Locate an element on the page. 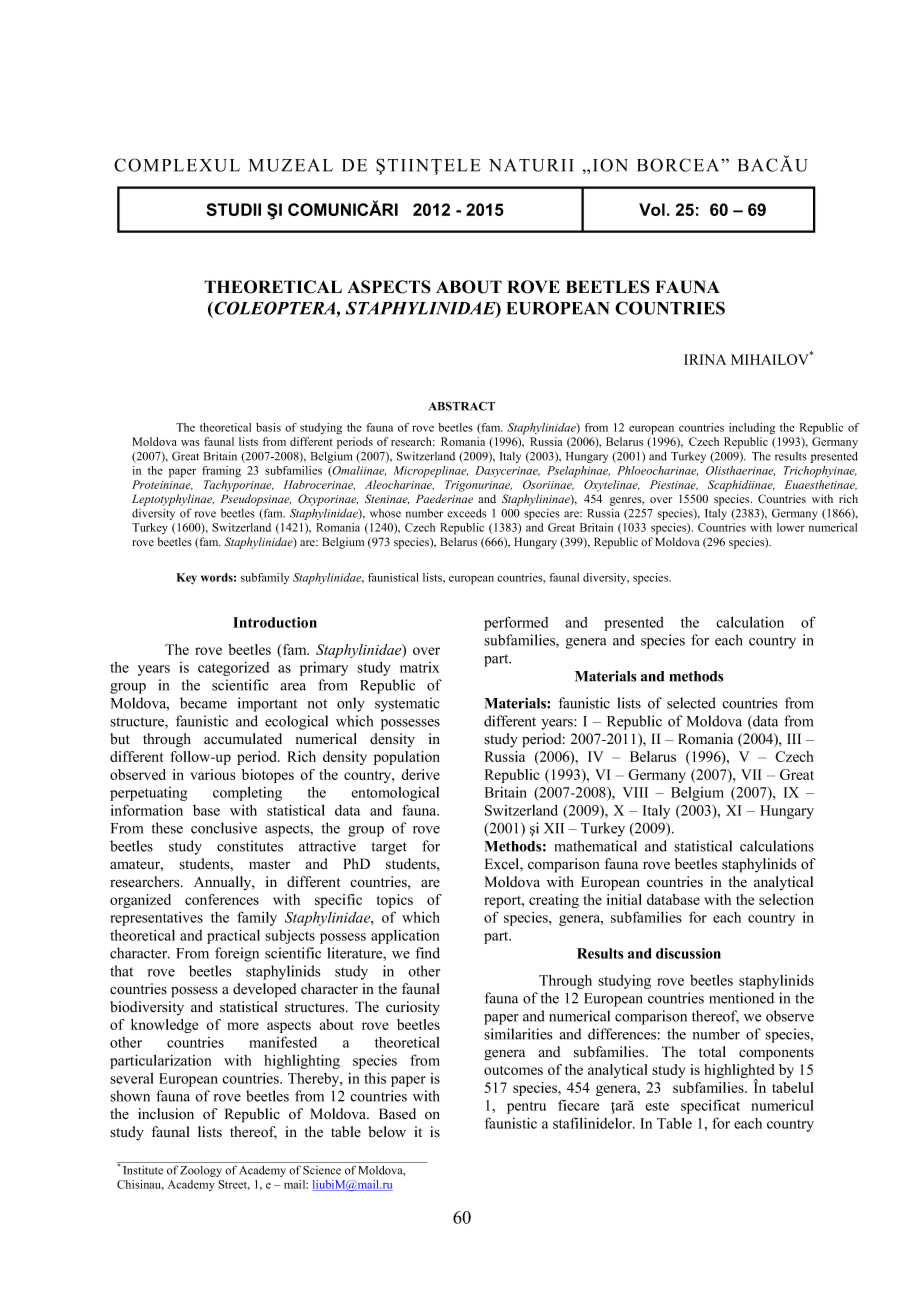  Street is located at coordinates (234, 1185).
